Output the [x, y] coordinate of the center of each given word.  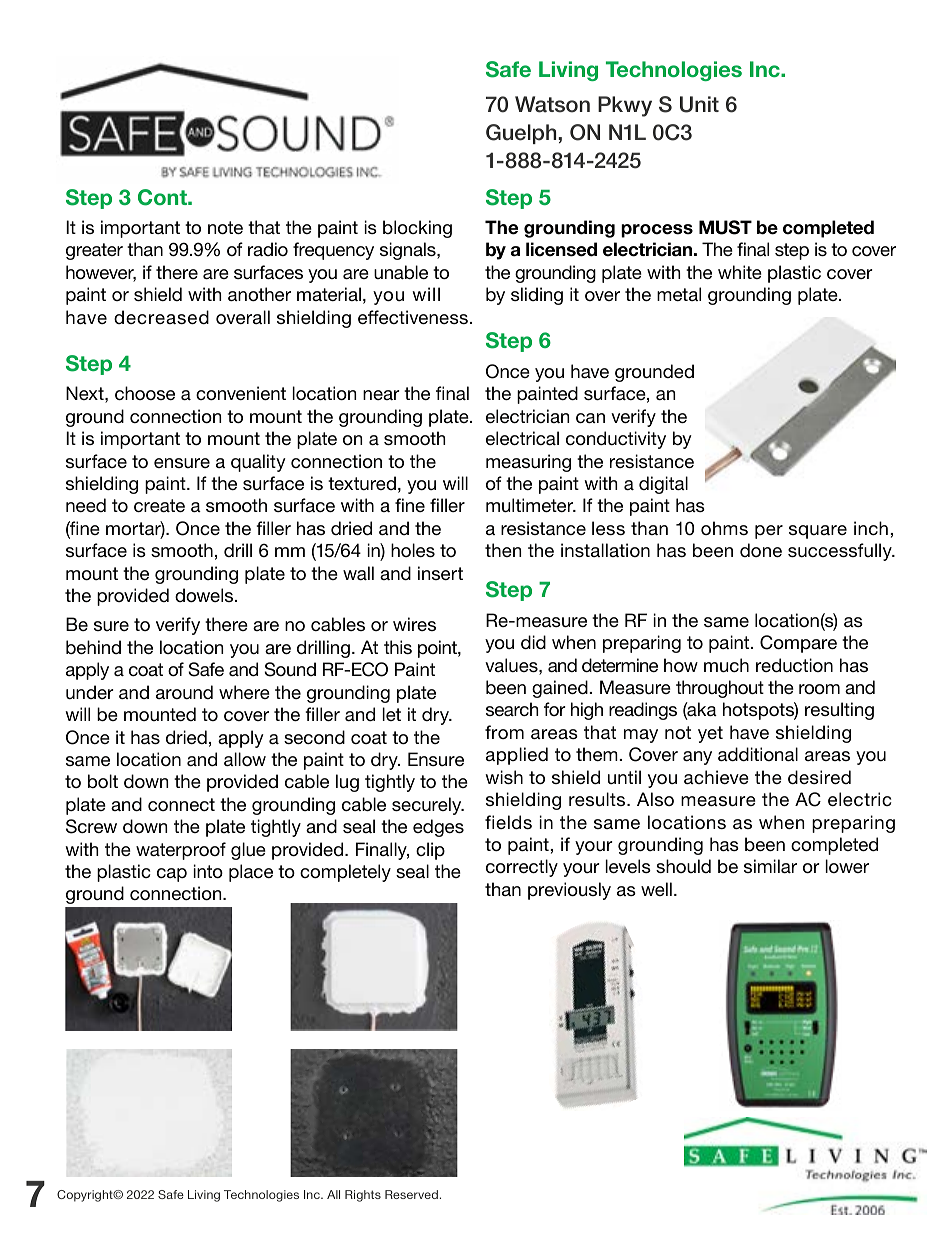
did [533, 642]
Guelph [522, 134]
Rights [363, 1196]
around [184, 692]
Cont [163, 197]
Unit [699, 104]
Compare [798, 644]
